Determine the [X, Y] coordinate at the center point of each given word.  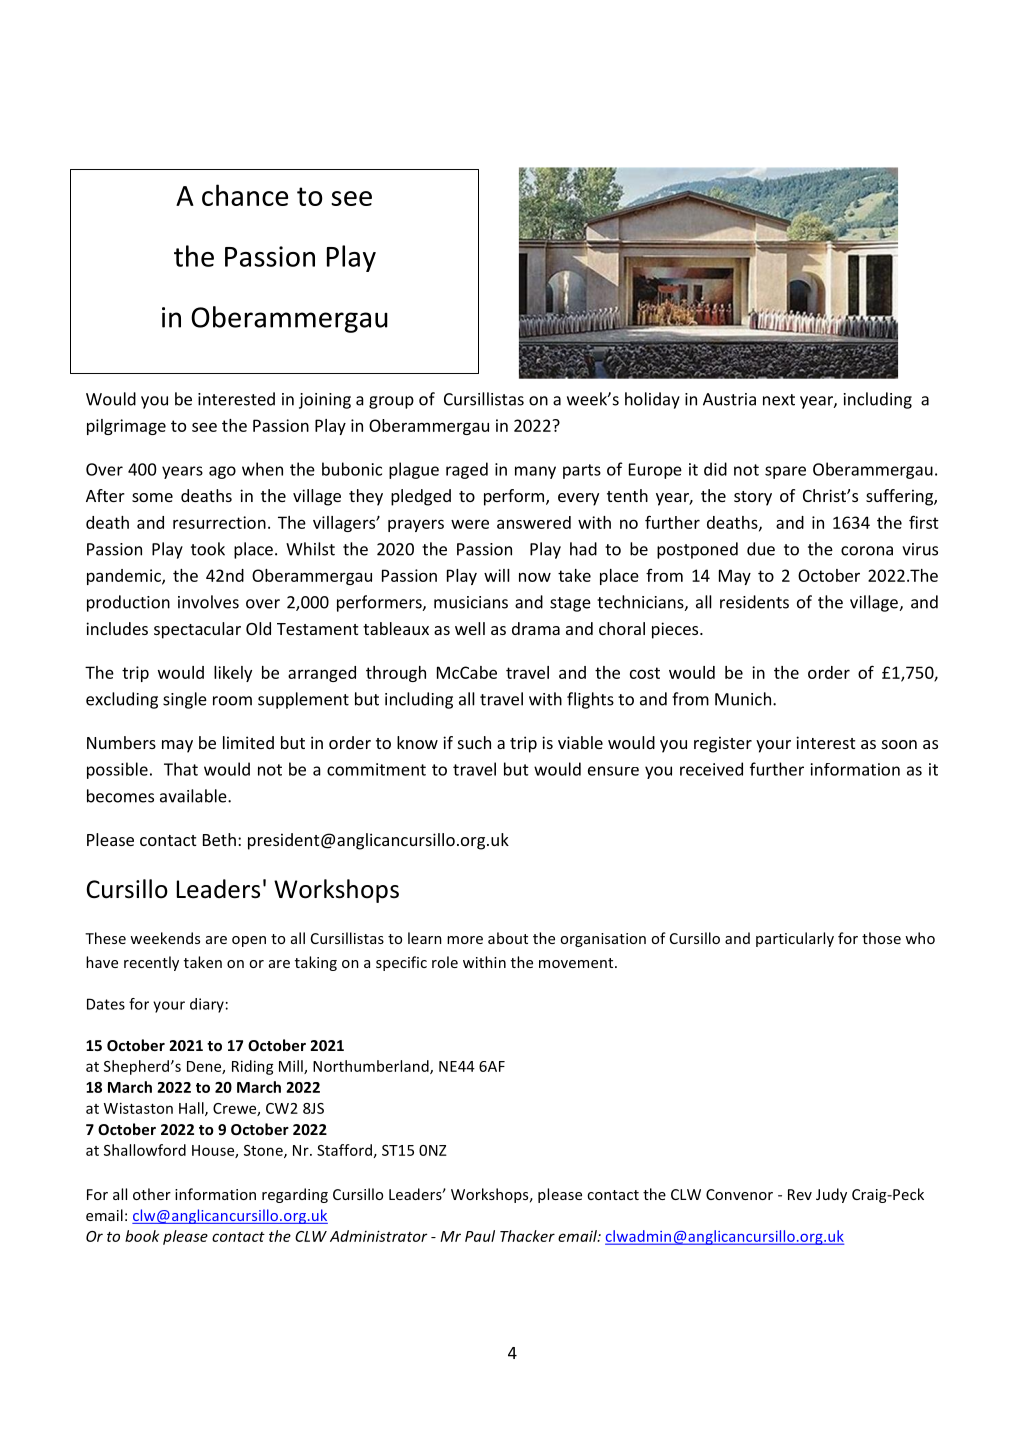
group [391, 402]
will [497, 575]
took [208, 549]
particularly [795, 939]
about [508, 938]
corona [867, 551]
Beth [219, 839]
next [779, 400]
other [152, 1194]
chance [245, 195]
